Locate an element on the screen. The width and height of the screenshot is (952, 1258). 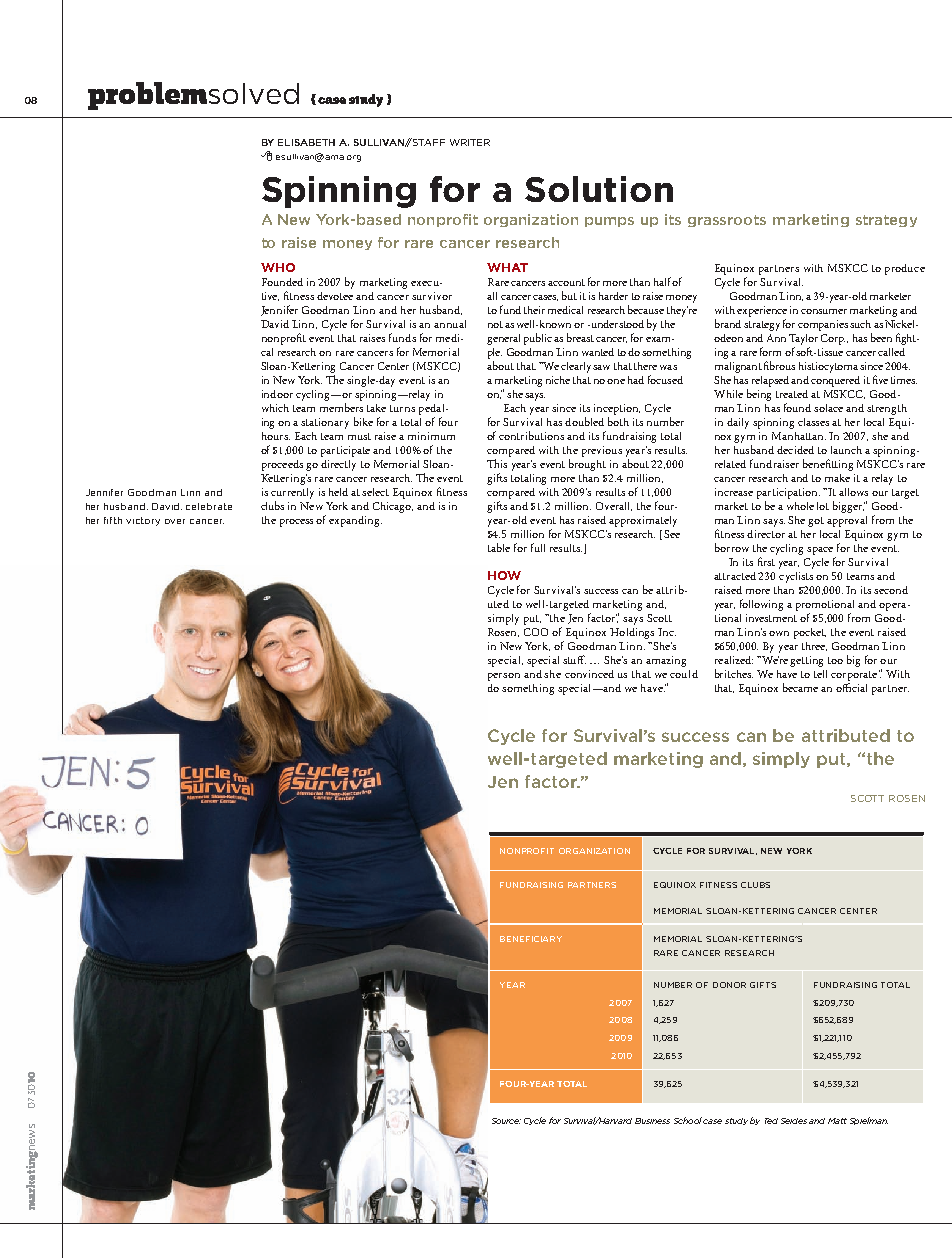
grassroots is located at coordinates (727, 221).
